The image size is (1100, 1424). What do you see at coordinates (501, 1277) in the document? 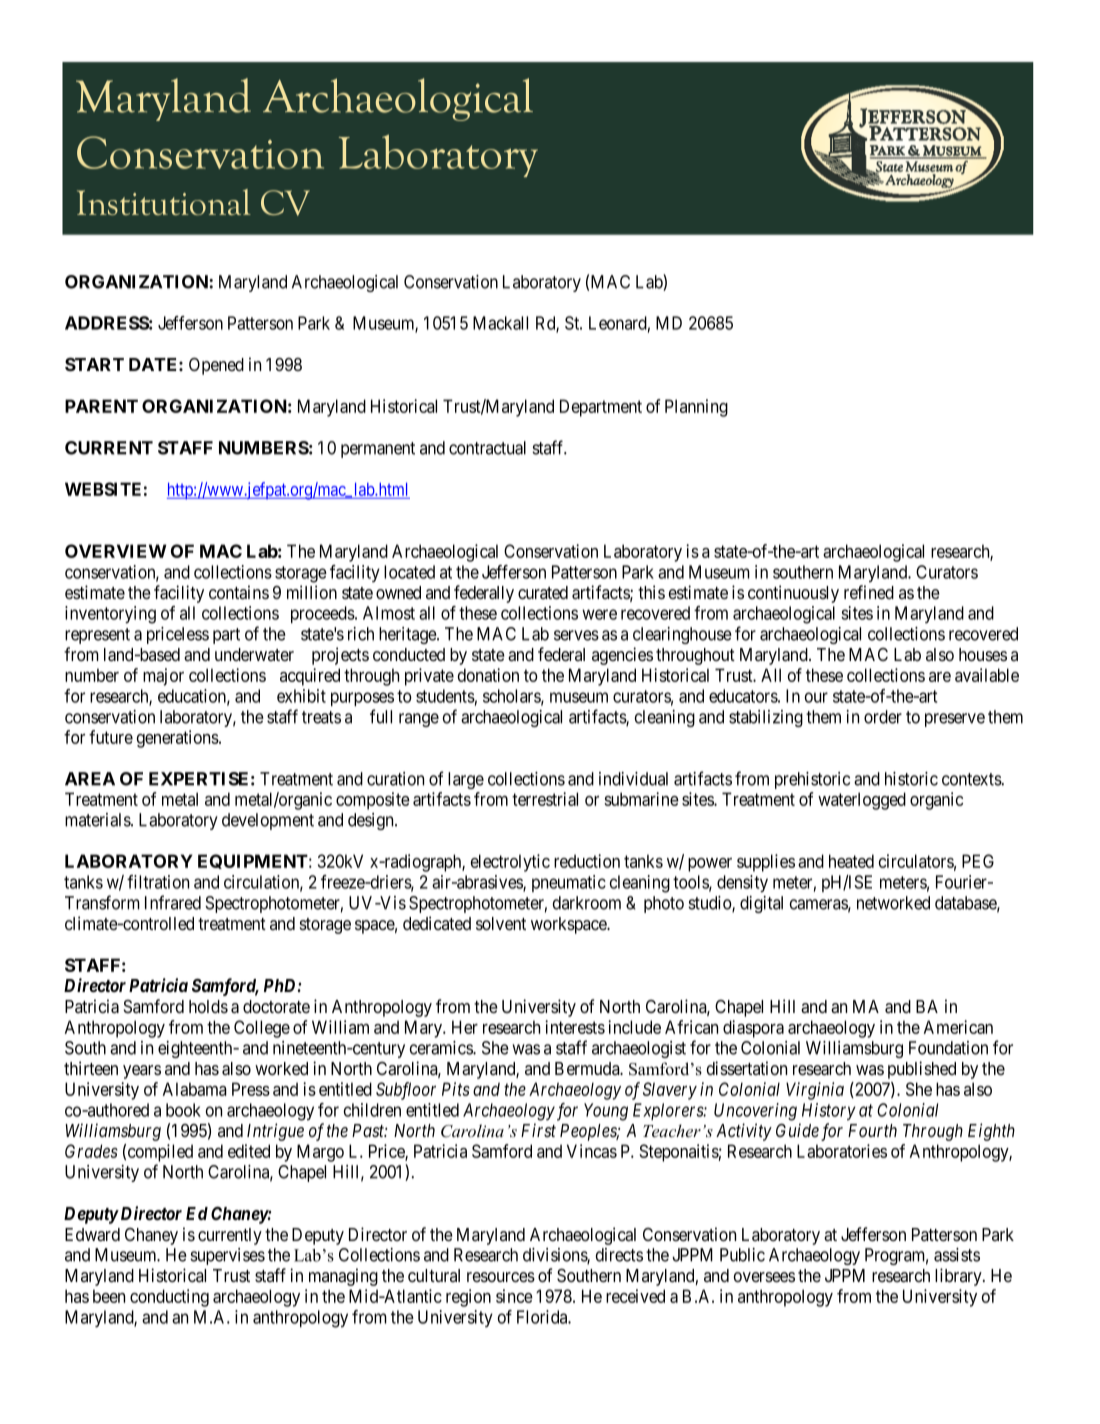
I see `resources` at bounding box center [501, 1277].
